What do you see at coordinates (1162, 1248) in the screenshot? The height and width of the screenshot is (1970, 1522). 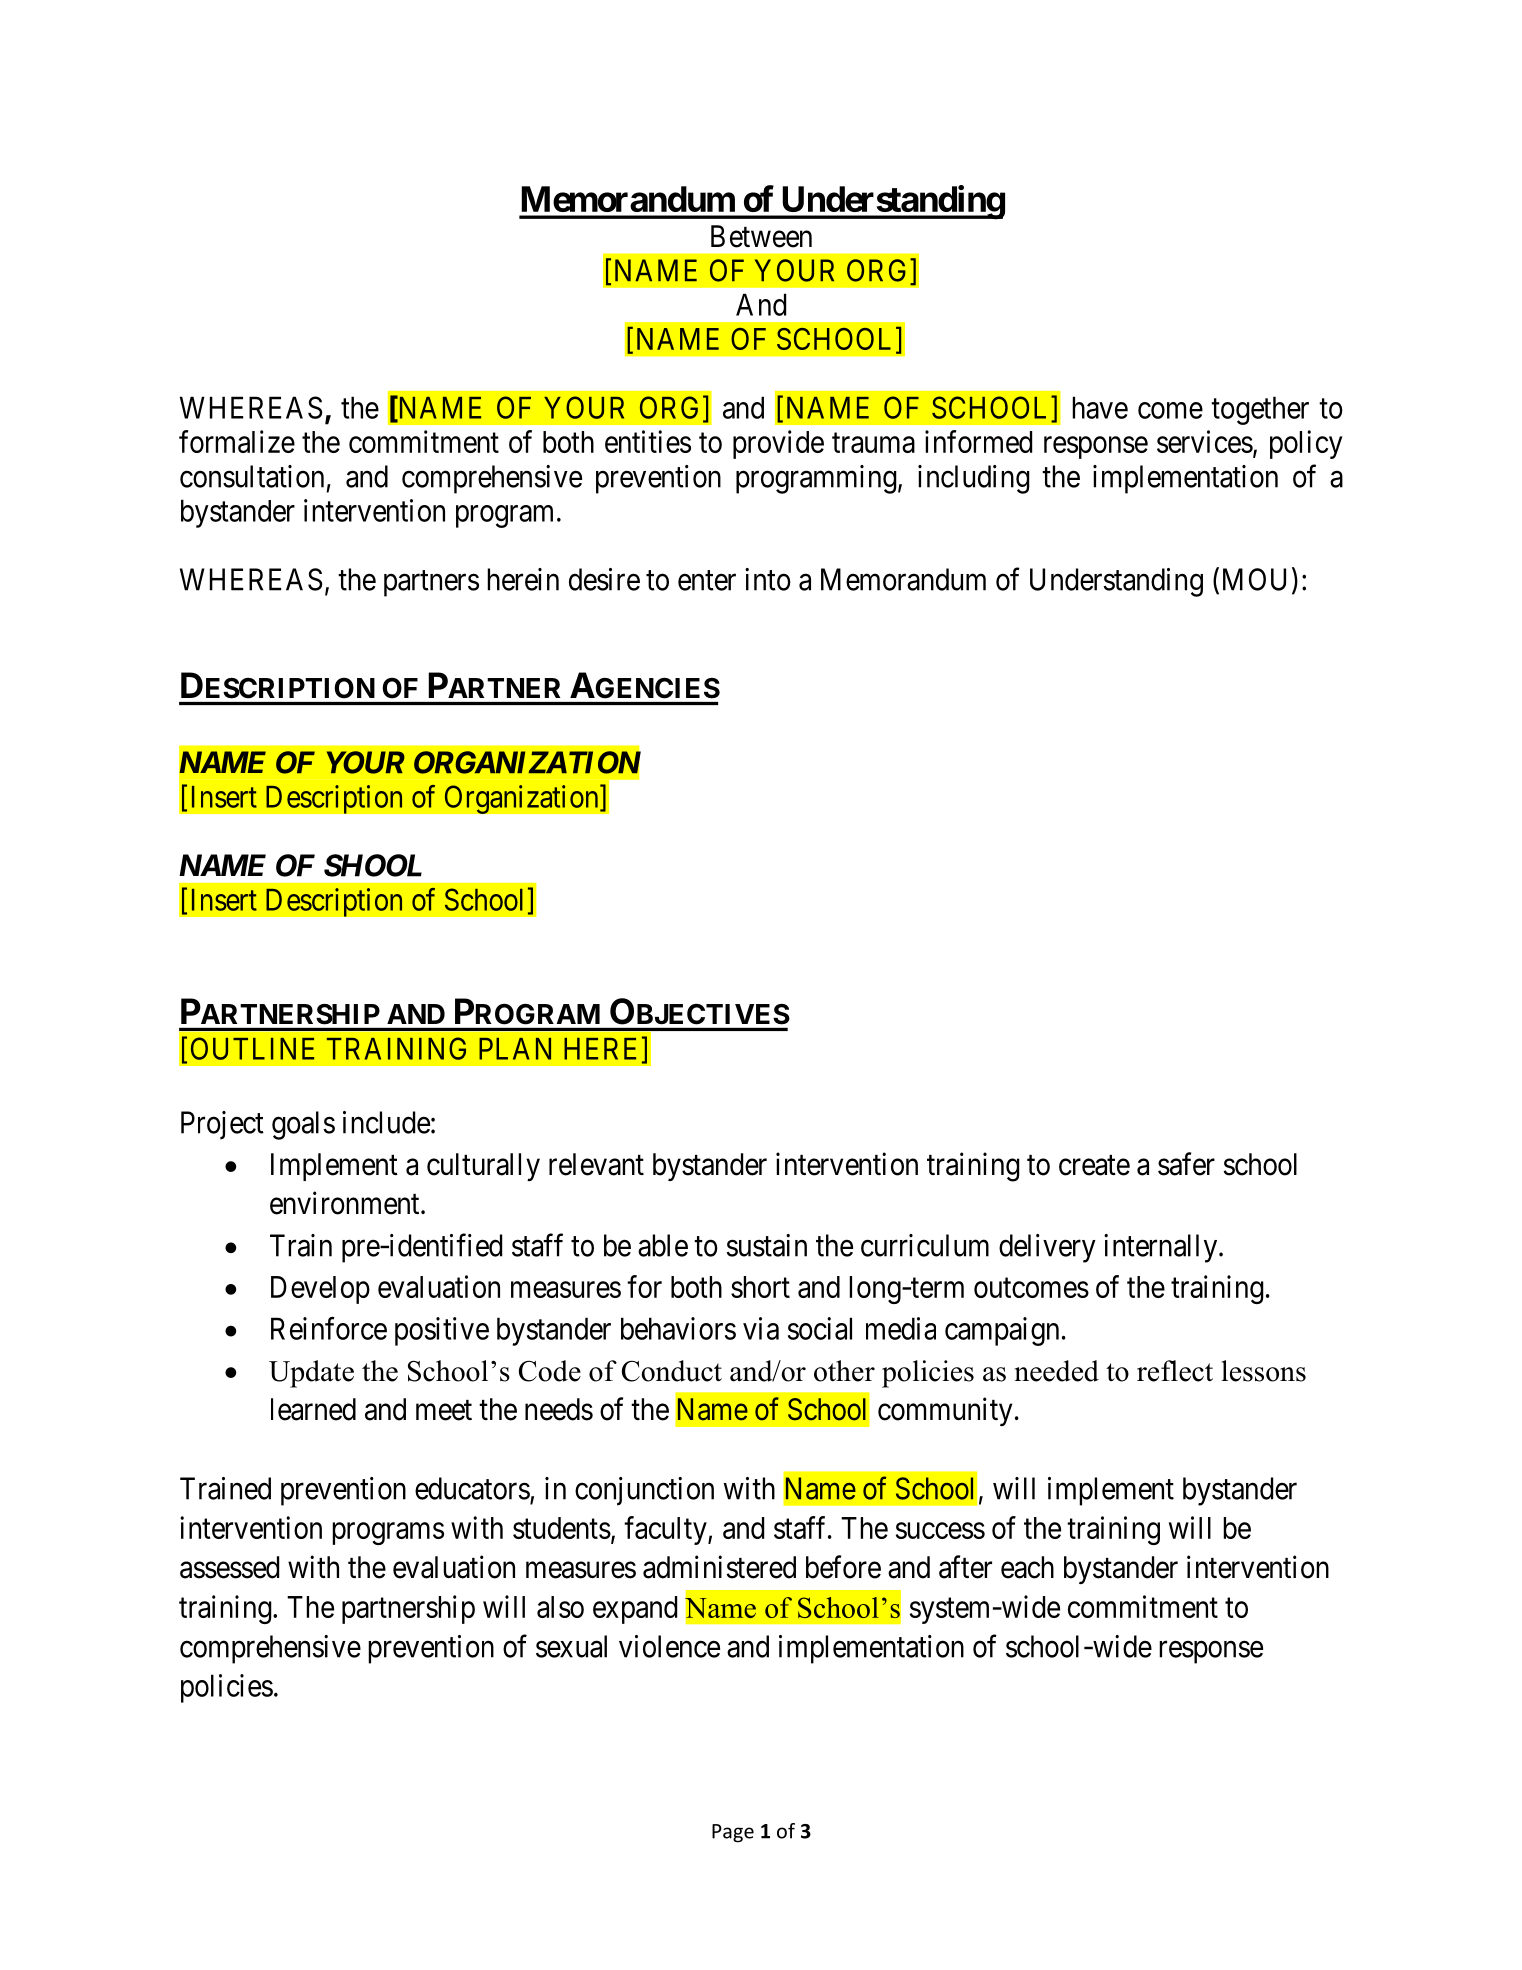 I see `internally` at bounding box center [1162, 1248].
